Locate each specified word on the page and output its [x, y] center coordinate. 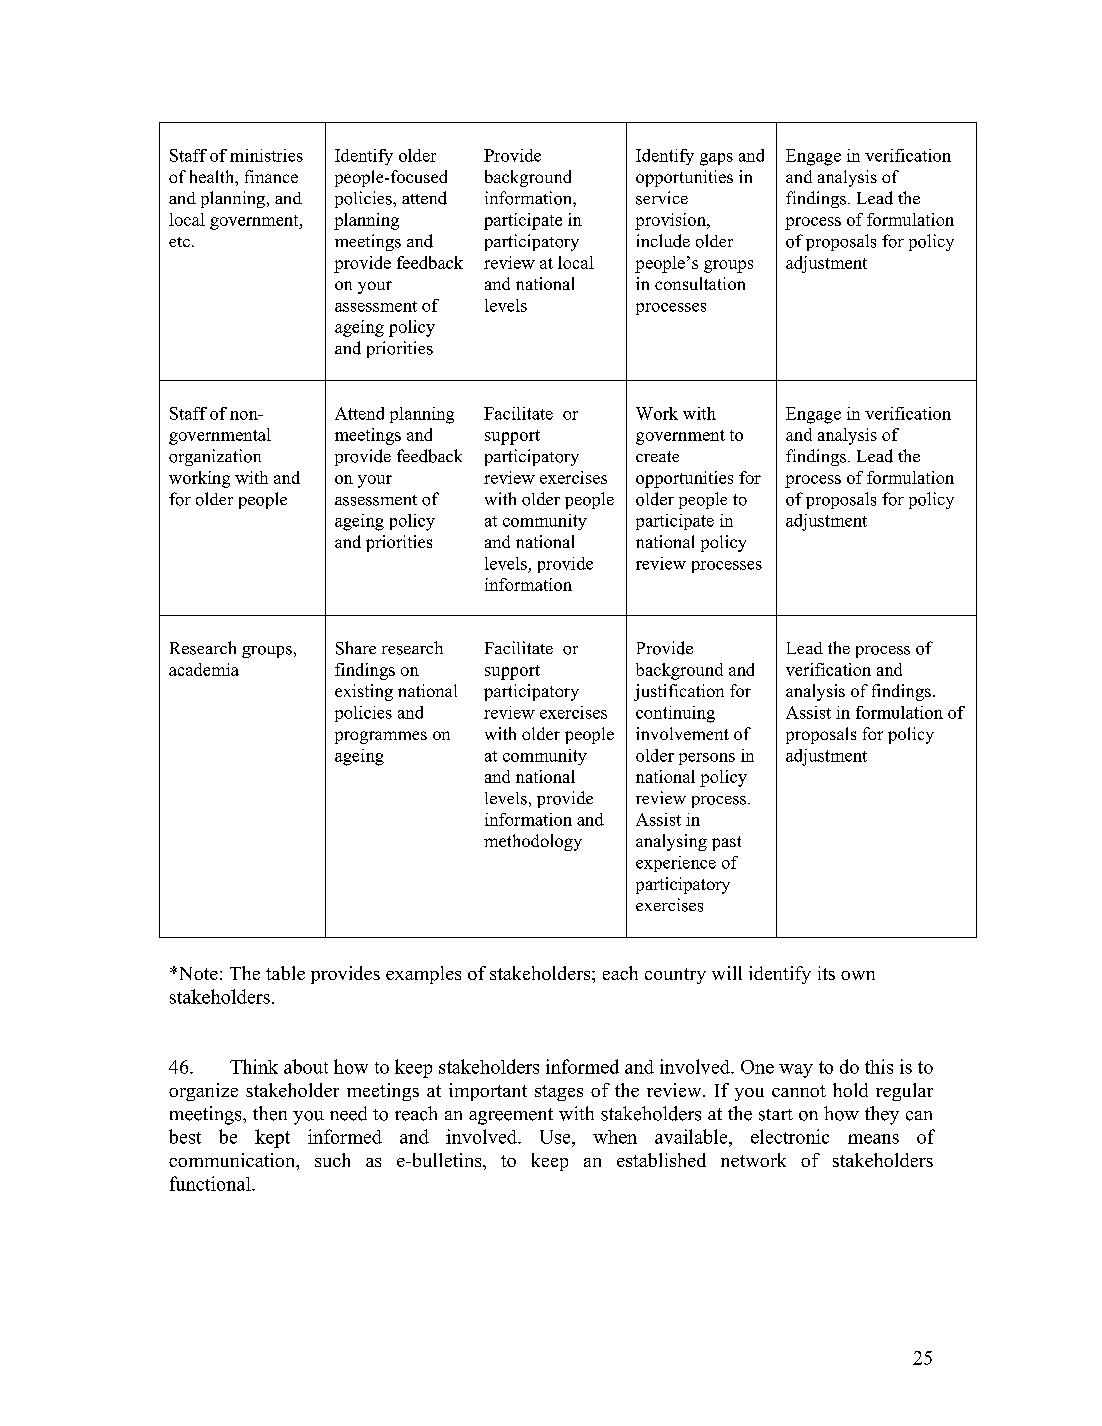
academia [204, 669]
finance [271, 176]
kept [272, 1138]
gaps [716, 159]
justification [679, 692]
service [662, 198]
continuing [675, 714]
